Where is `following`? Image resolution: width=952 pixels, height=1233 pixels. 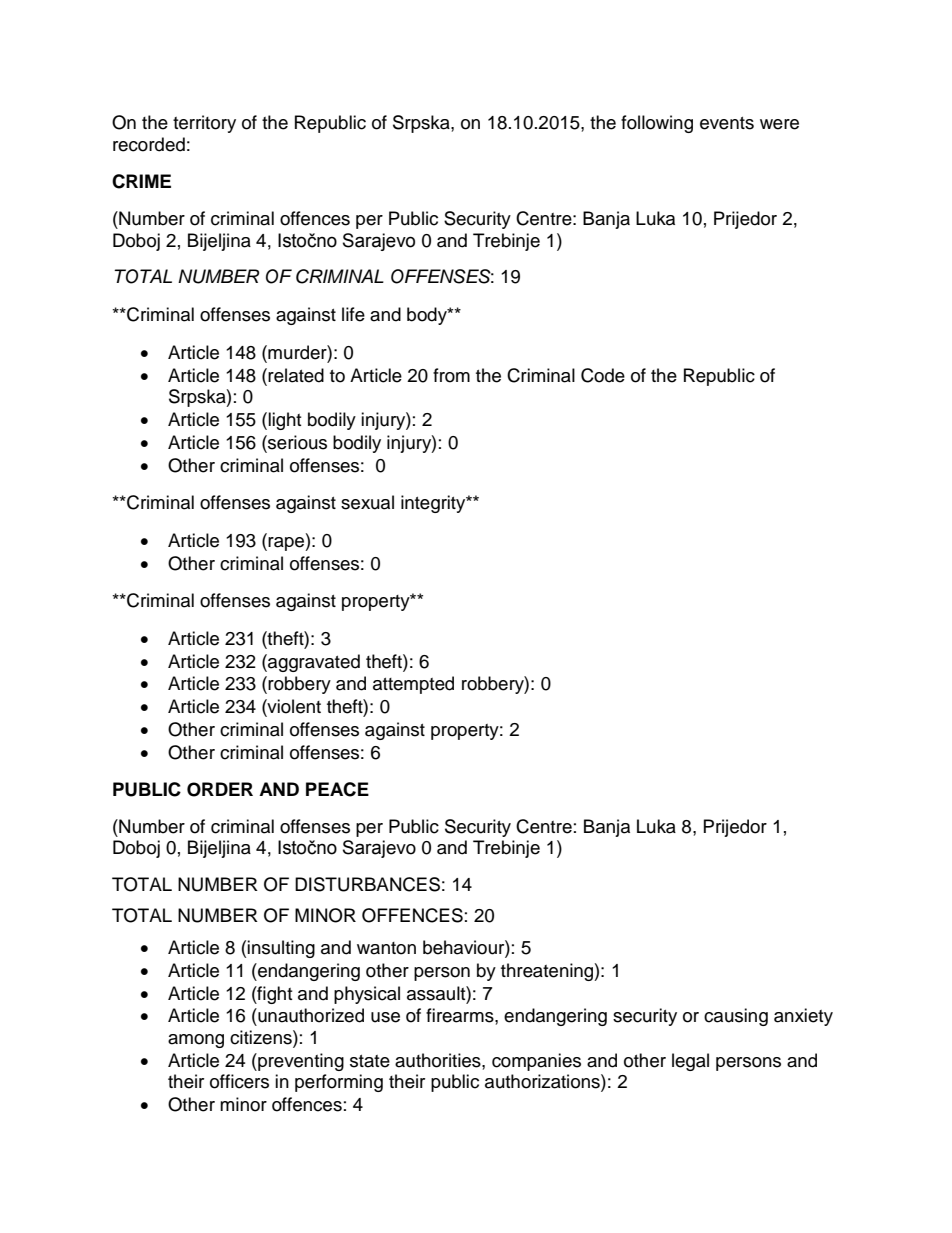
following is located at coordinates (657, 124).
